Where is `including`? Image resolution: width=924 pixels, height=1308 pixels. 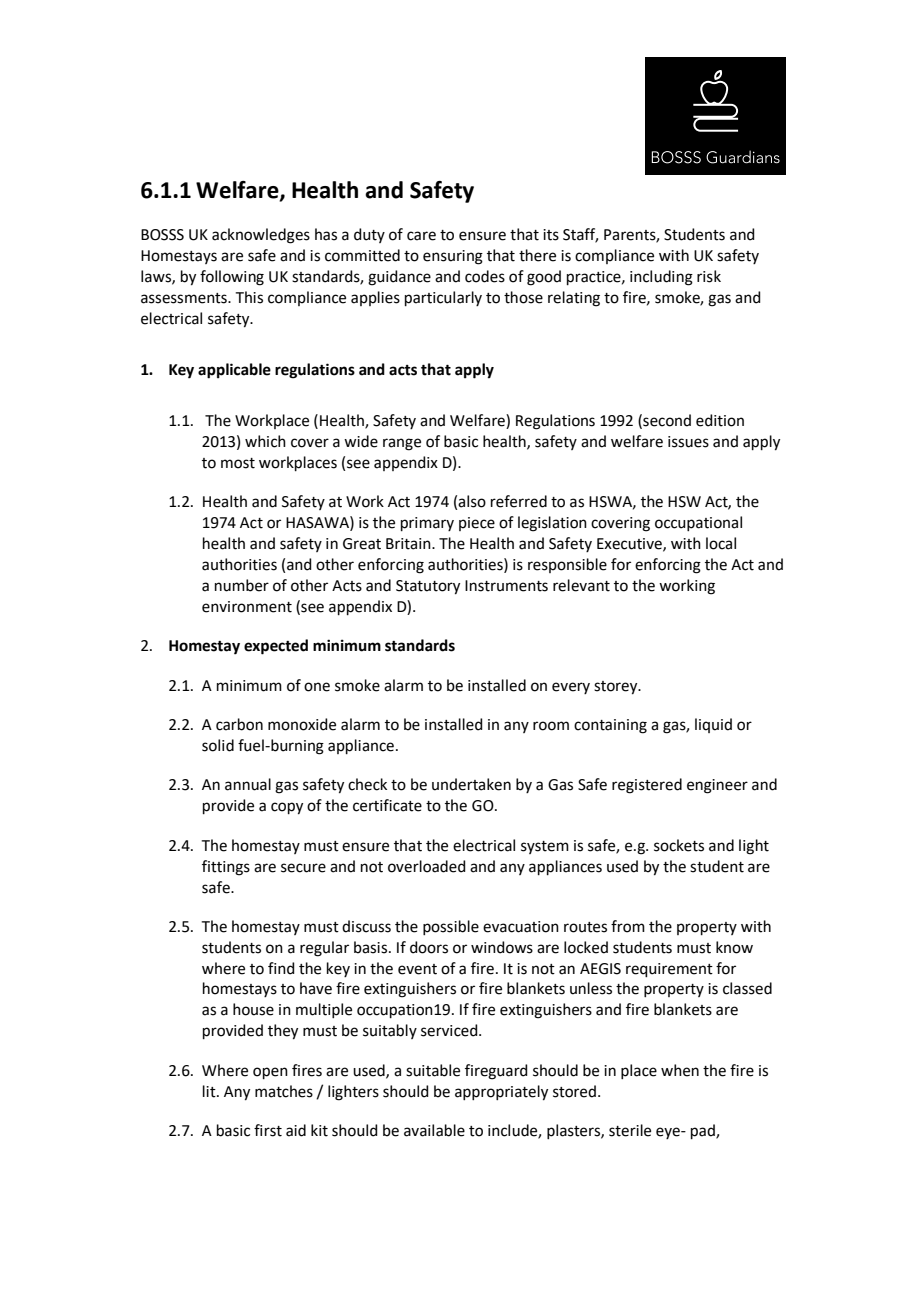 including is located at coordinates (661, 278).
